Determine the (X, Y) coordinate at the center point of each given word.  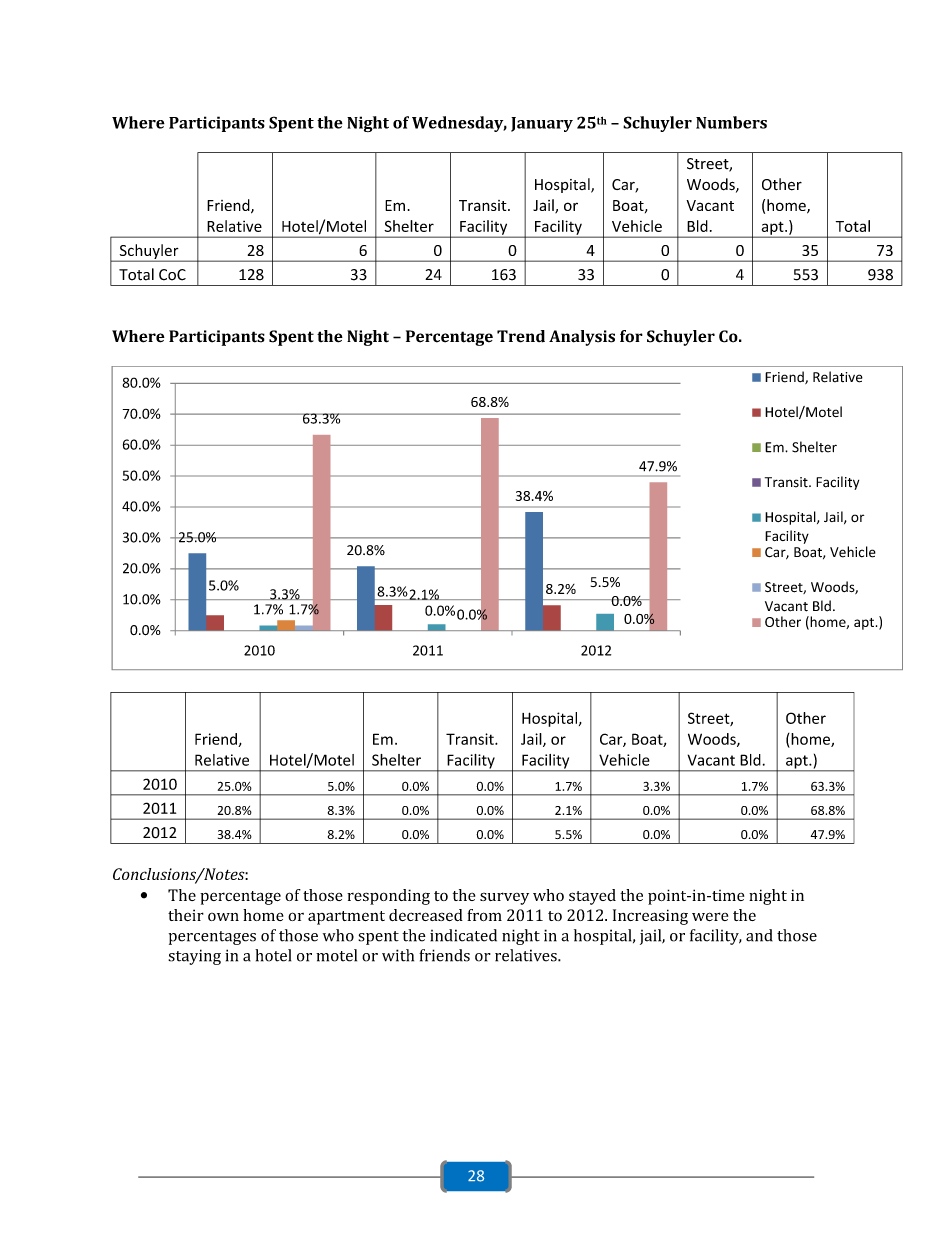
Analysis (582, 338)
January (542, 124)
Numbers (731, 122)
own (223, 917)
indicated (463, 935)
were (710, 916)
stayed (592, 897)
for (631, 336)
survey (504, 898)
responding (388, 897)
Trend (521, 336)
